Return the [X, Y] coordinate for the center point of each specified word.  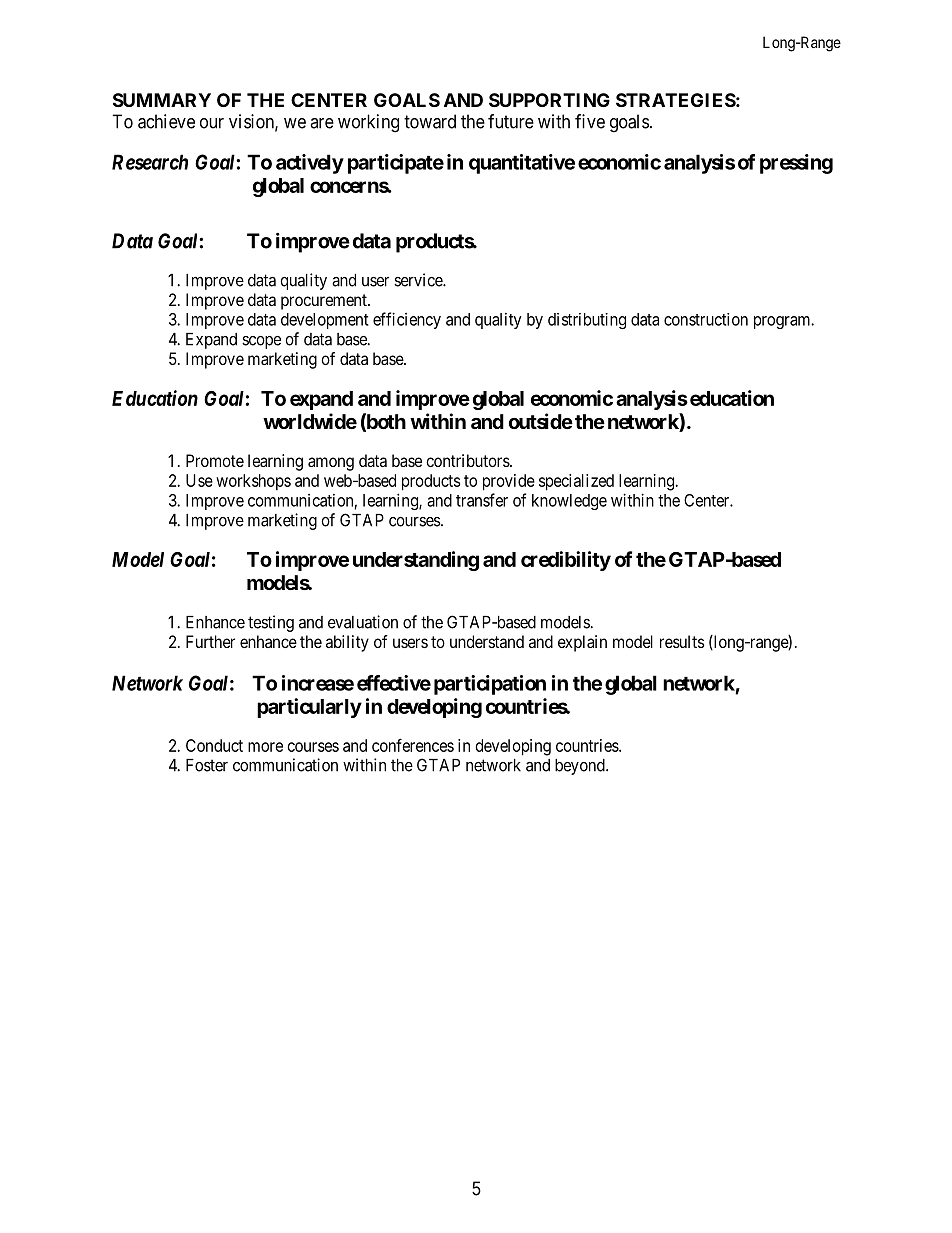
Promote [215, 460]
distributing [587, 321]
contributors [468, 460]
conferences [413, 745]
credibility [566, 561]
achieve [166, 121]
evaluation [363, 622]
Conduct [214, 745]
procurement [325, 302]
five [590, 121]
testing [271, 623]
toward [430, 121]
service [419, 280]
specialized [576, 482]
